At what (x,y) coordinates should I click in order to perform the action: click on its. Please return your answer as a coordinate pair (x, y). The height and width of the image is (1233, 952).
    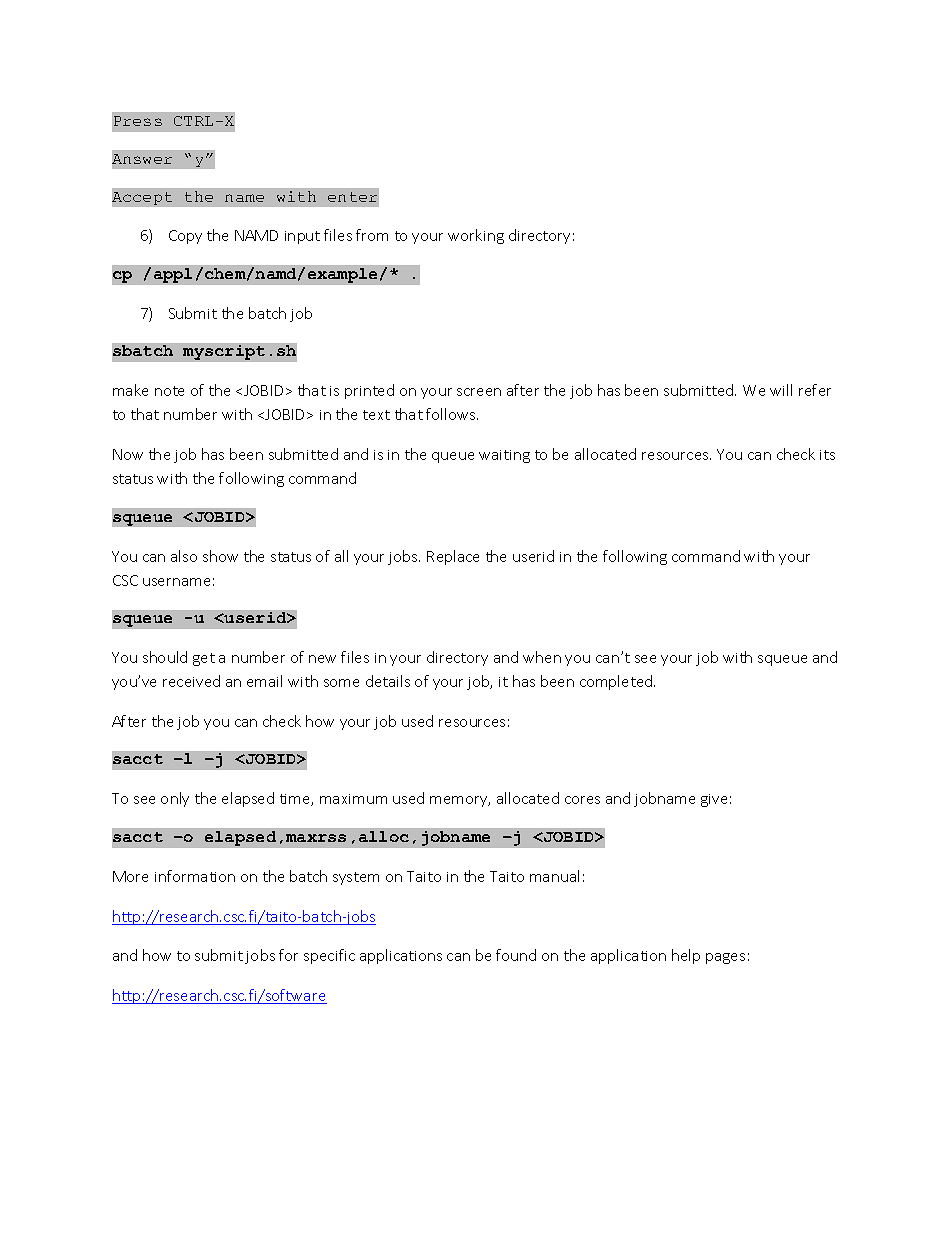
    Looking at the image, I should click on (827, 455).
